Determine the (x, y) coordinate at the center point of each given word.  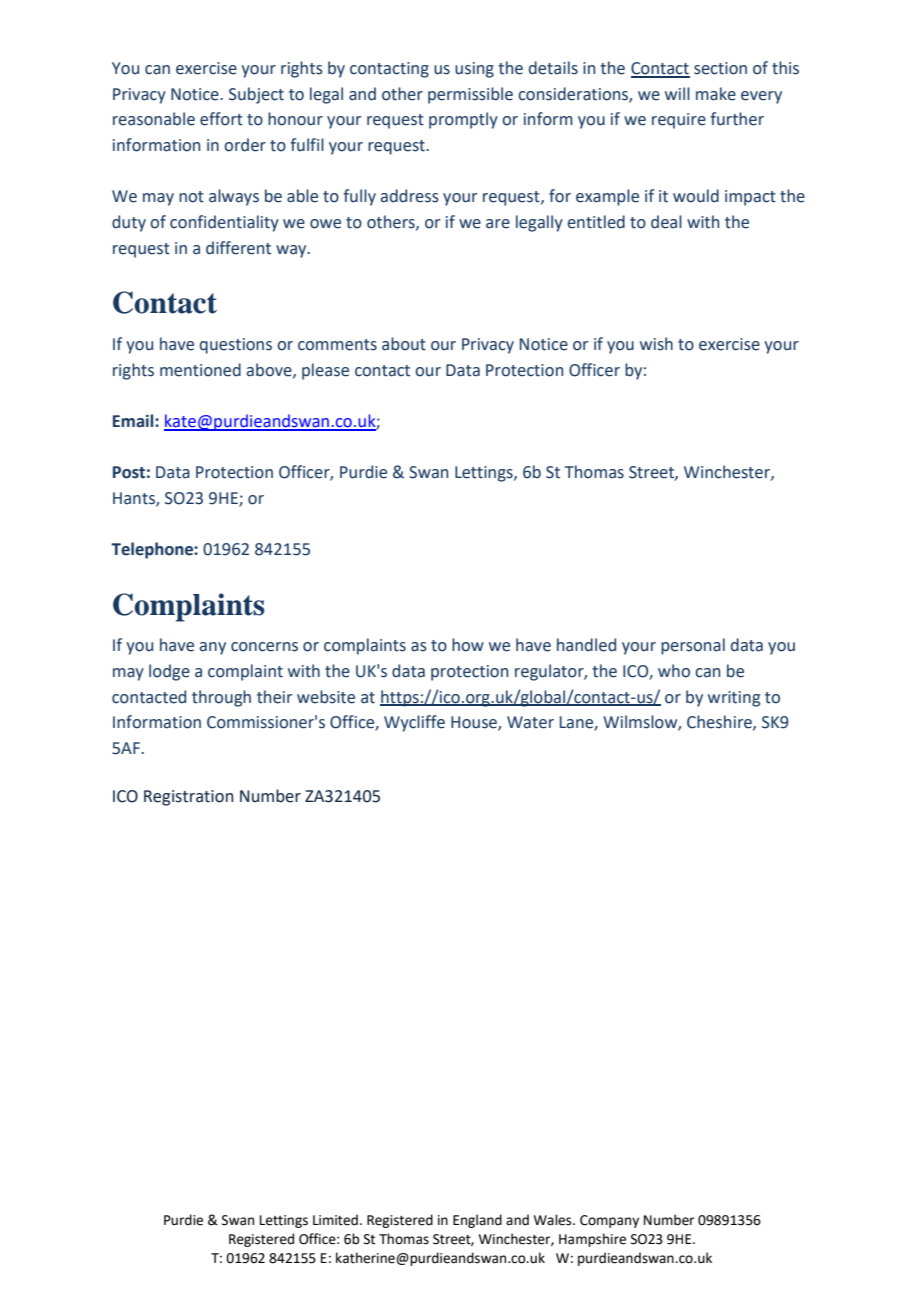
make (716, 94)
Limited (335, 1220)
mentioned (200, 370)
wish (656, 344)
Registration (189, 798)
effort (221, 119)
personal (693, 646)
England (477, 1221)
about (404, 344)
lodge (169, 672)
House (475, 723)
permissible (470, 95)
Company (609, 1221)
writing (734, 699)
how (468, 645)
